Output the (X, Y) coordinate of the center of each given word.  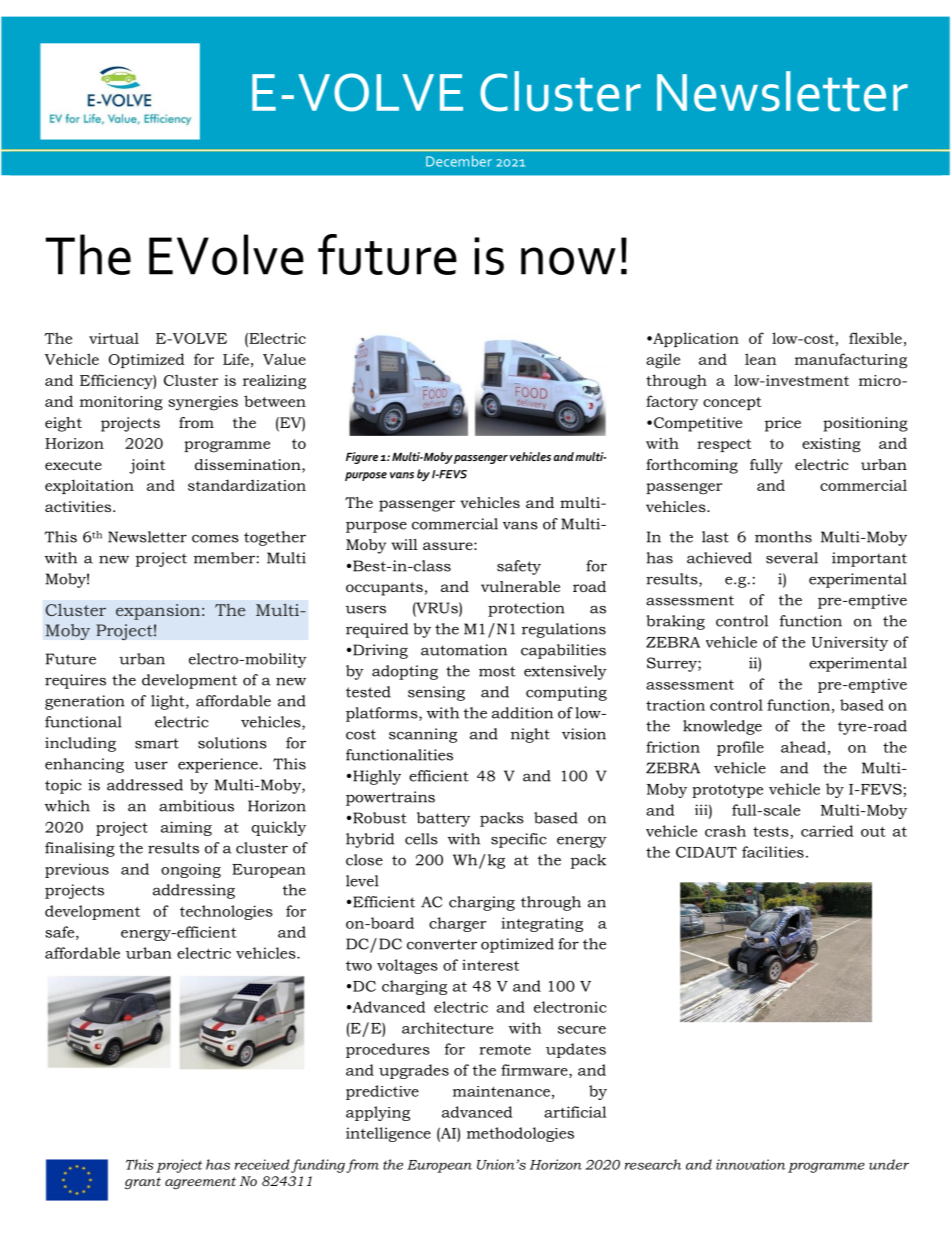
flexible (875, 338)
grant (143, 1183)
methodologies (520, 1134)
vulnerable (520, 586)
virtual (114, 338)
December (459, 161)
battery (443, 819)
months (783, 537)
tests (772, 833)
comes (215, 538)
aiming (186, 828)
